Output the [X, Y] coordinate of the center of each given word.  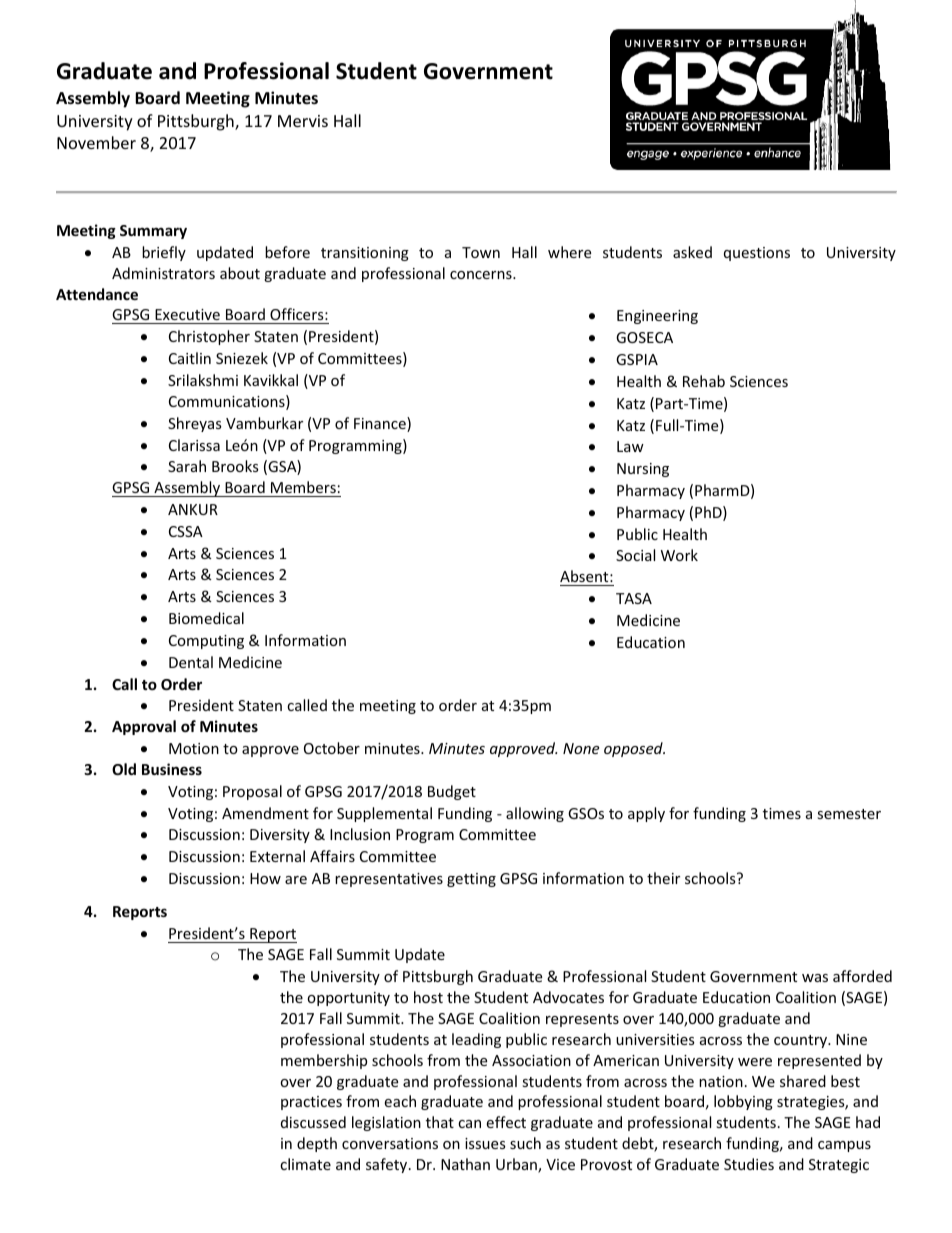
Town [481, 252]
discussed [313, 1122]
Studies [749, 1164]
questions [757, 254]
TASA [634, 598]
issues [485, 1143]
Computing [206, 642]
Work [679, 555]
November [96, 142]
